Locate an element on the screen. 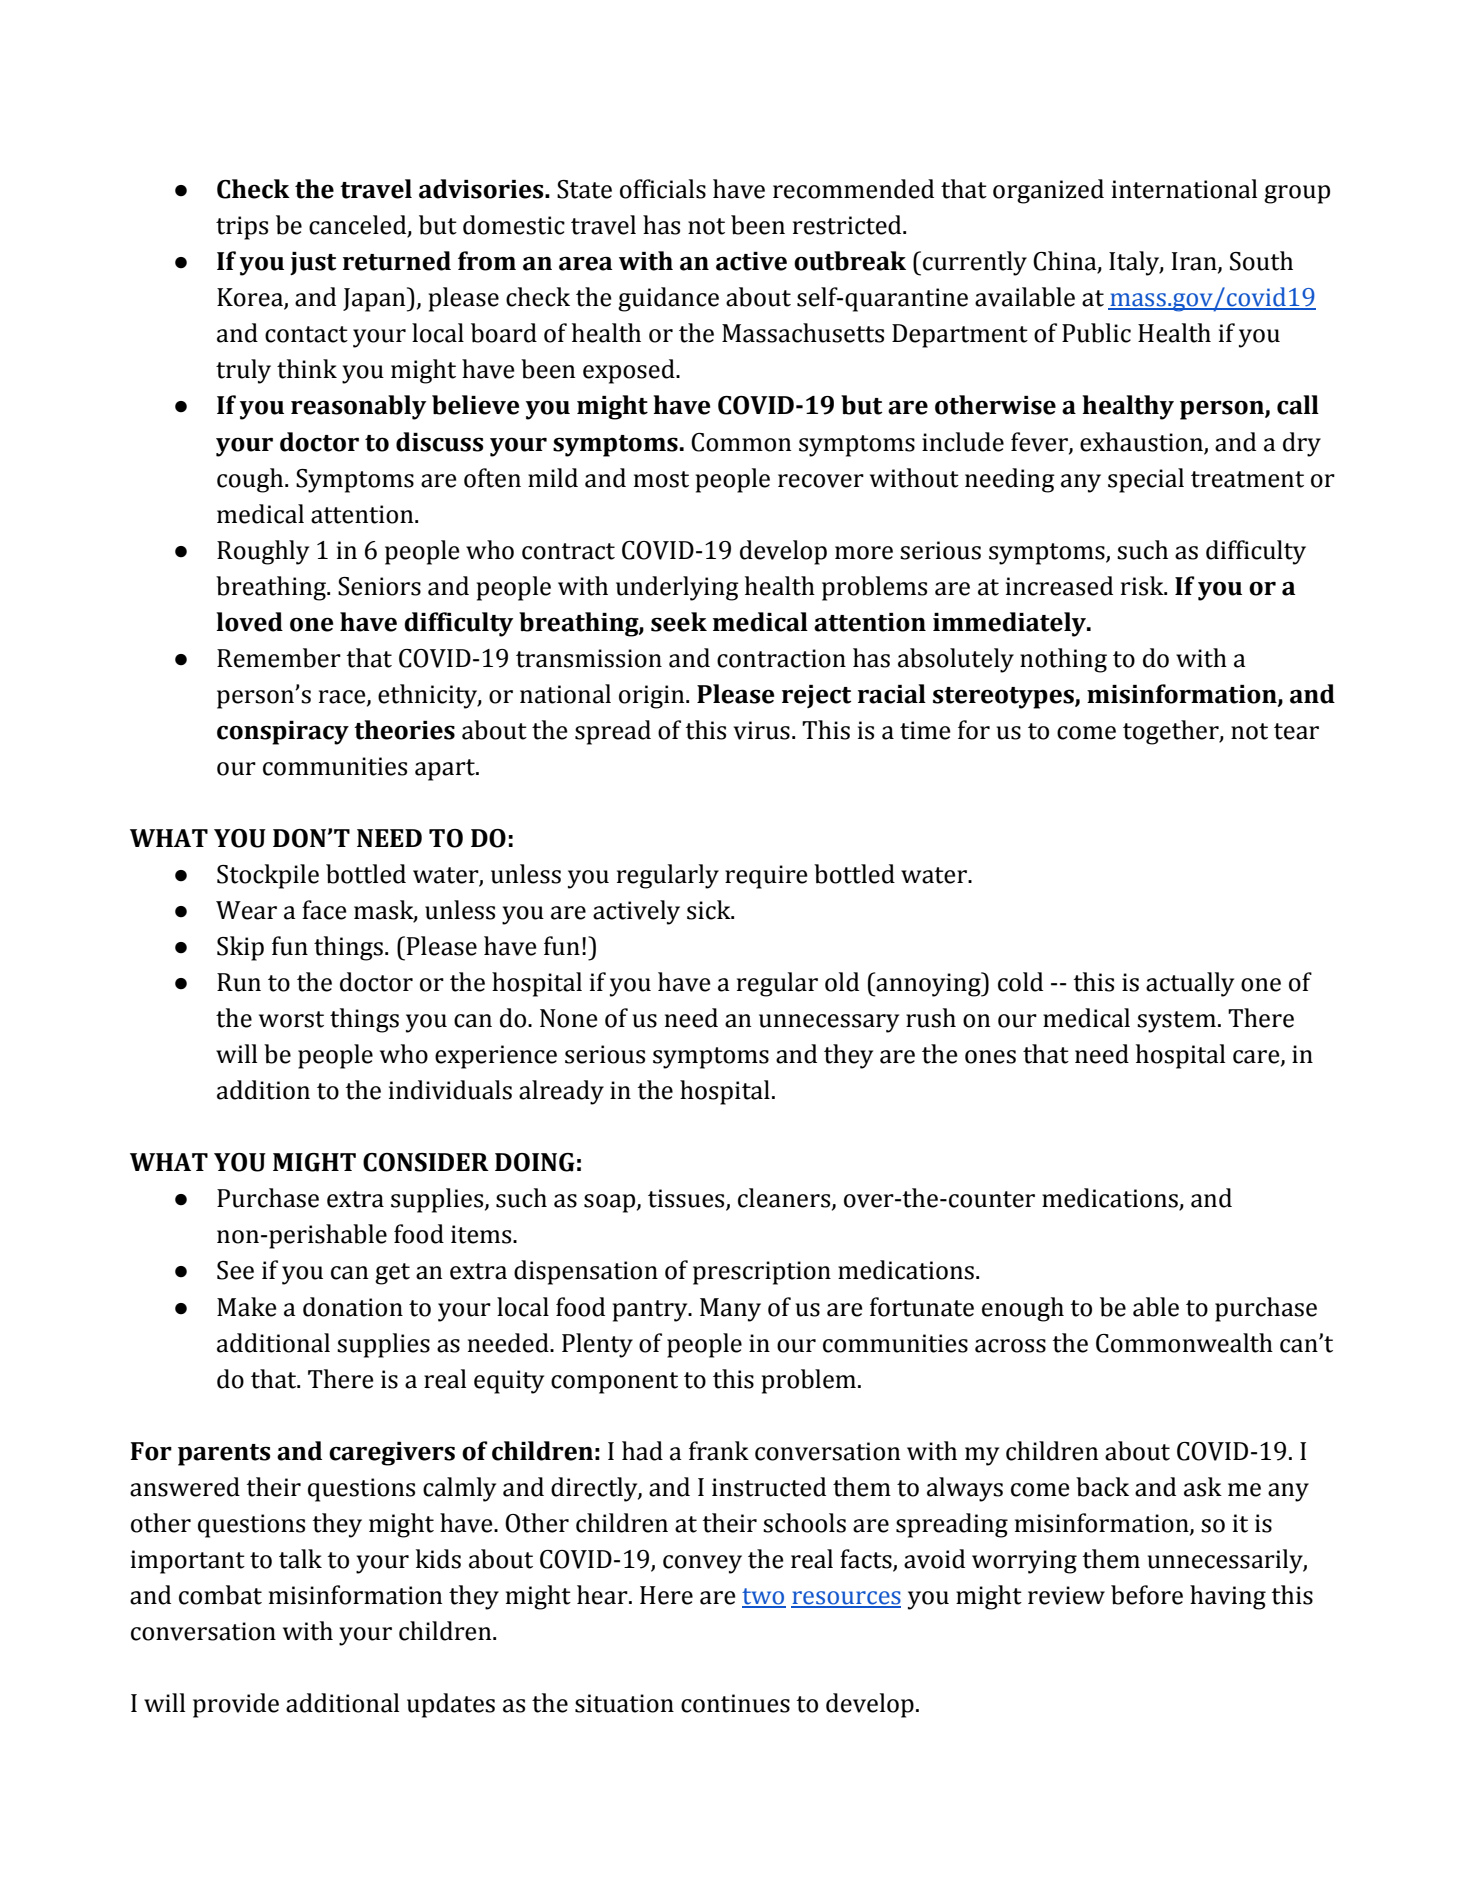 This screenshot has height=1903, width=1471. nothing is located at coordinates (1063, 660).
